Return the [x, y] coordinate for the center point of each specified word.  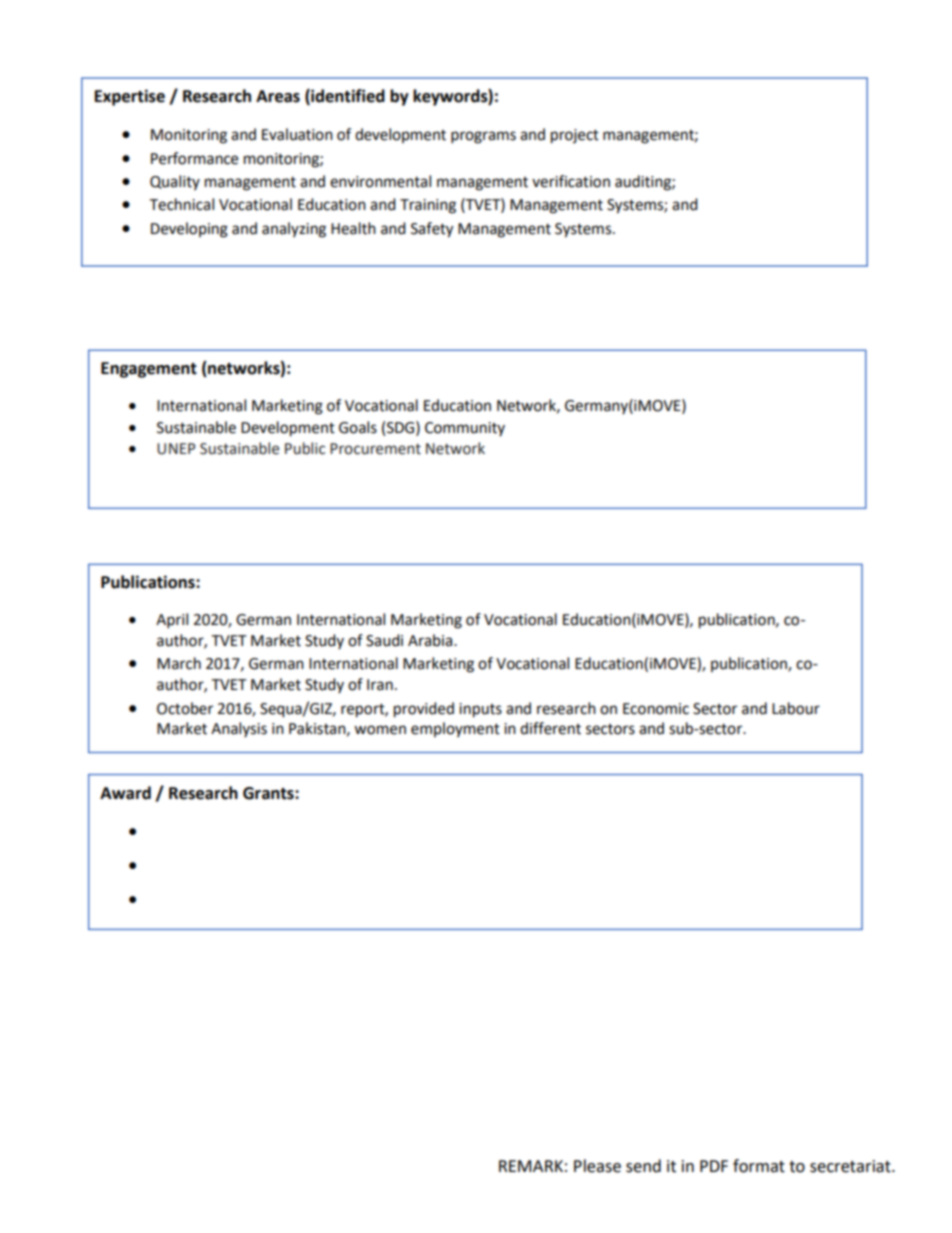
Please [597, 1166]
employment [455, 729]
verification [571, 181]
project [575, 136]
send [643, 1166]
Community [465, 429]
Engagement [149, 370]
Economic [656, 709]
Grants [269, 793]
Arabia [431, 640]
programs [483, 137]
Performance [194, 158]
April [172, 621]
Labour [796, 708]
